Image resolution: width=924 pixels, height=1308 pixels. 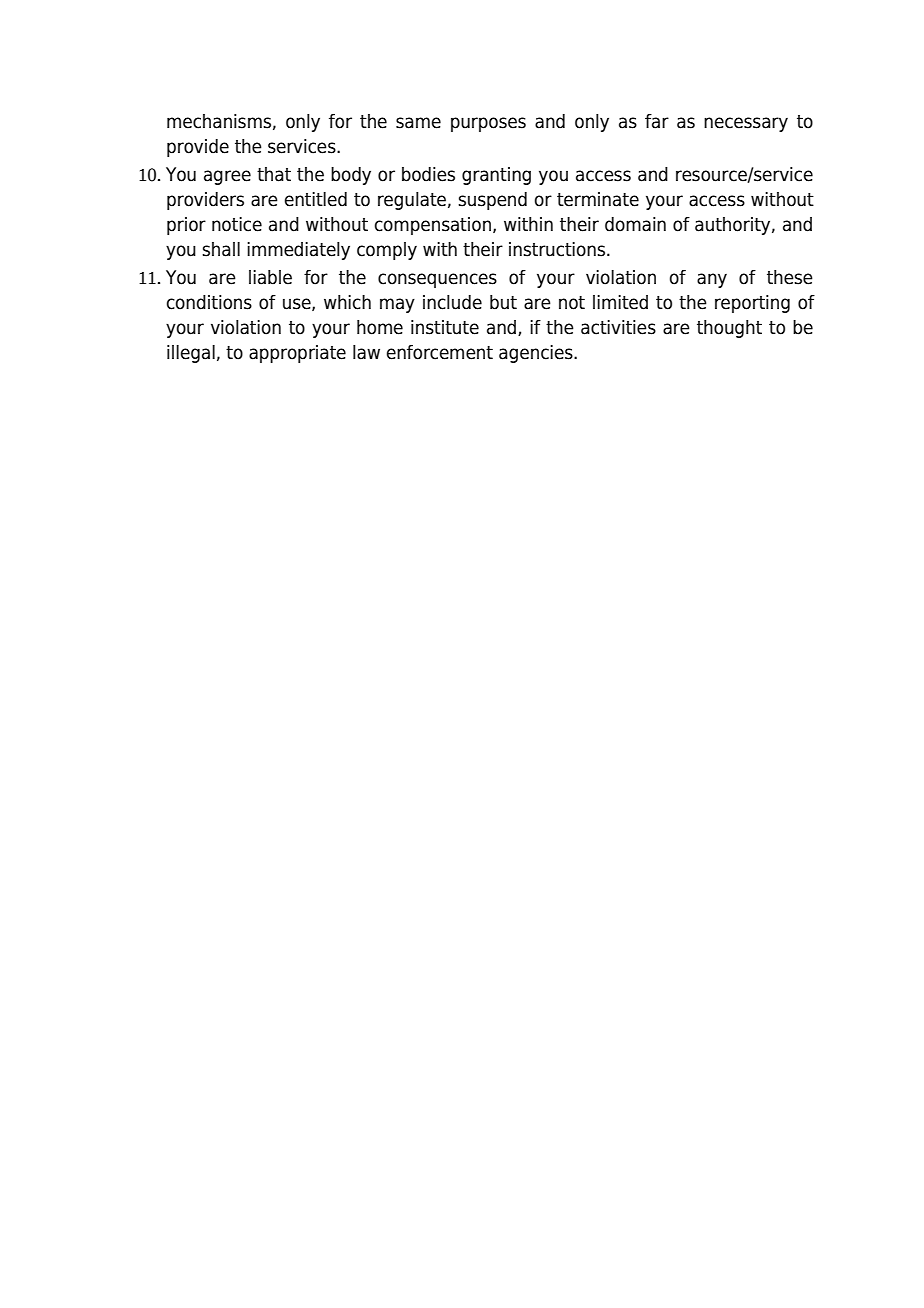 What do you see at coordinates (316, 199) in the document?
I see `entitled` at bounding box center [316, 199].
